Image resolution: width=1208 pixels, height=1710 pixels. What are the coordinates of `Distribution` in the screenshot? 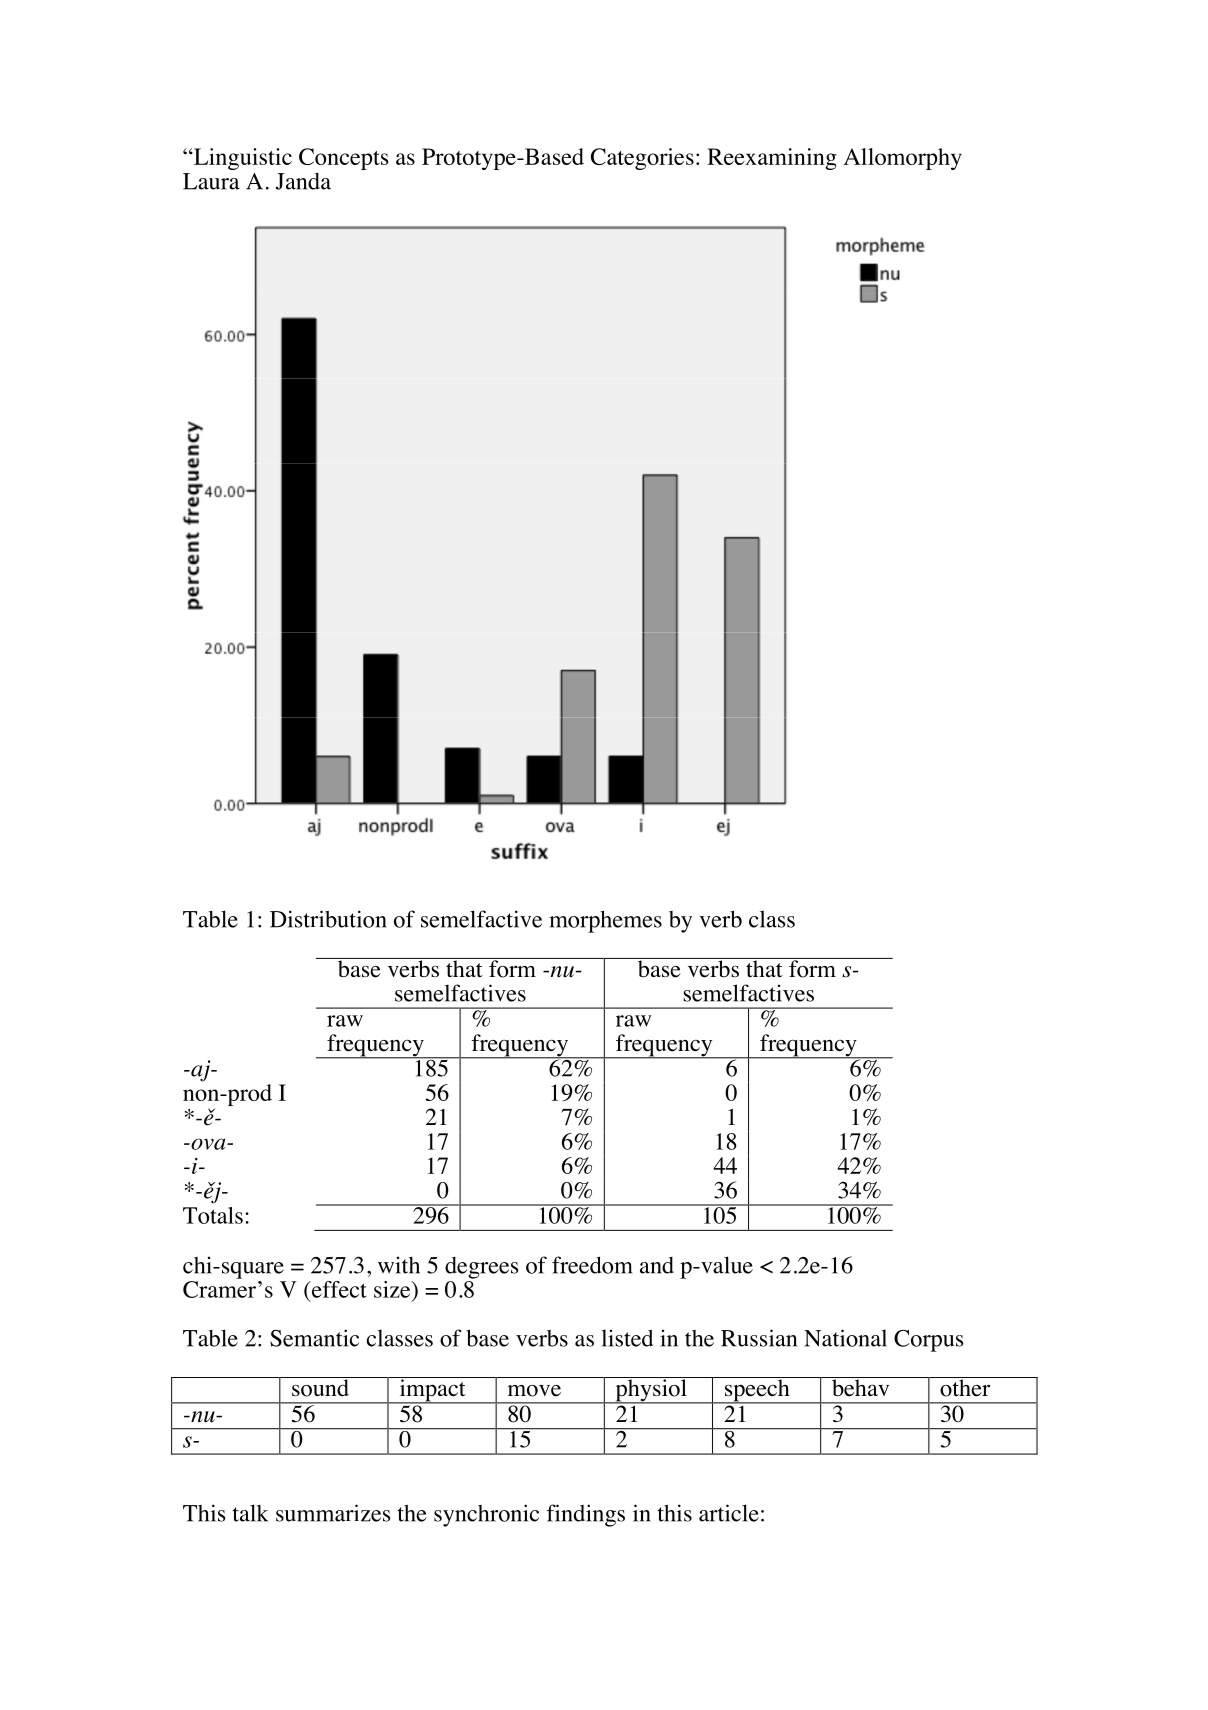 It's located at (328, 919).
